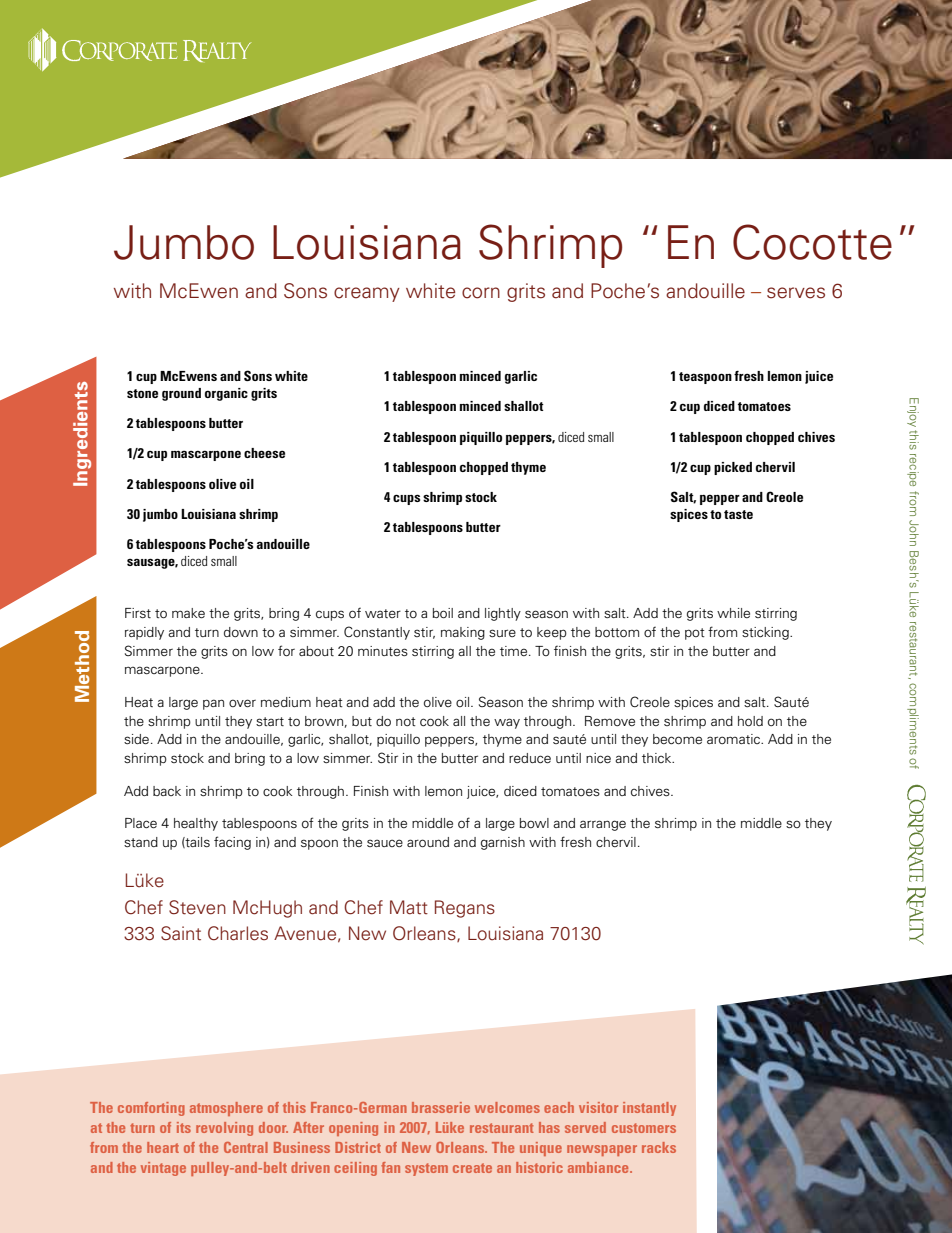 Image resolution: width=952 pixels, height=1233 pixels. What do you see at coordinates (238, 933) in the screenshot?
I see `Charles` at bounding box center [238, 933].
